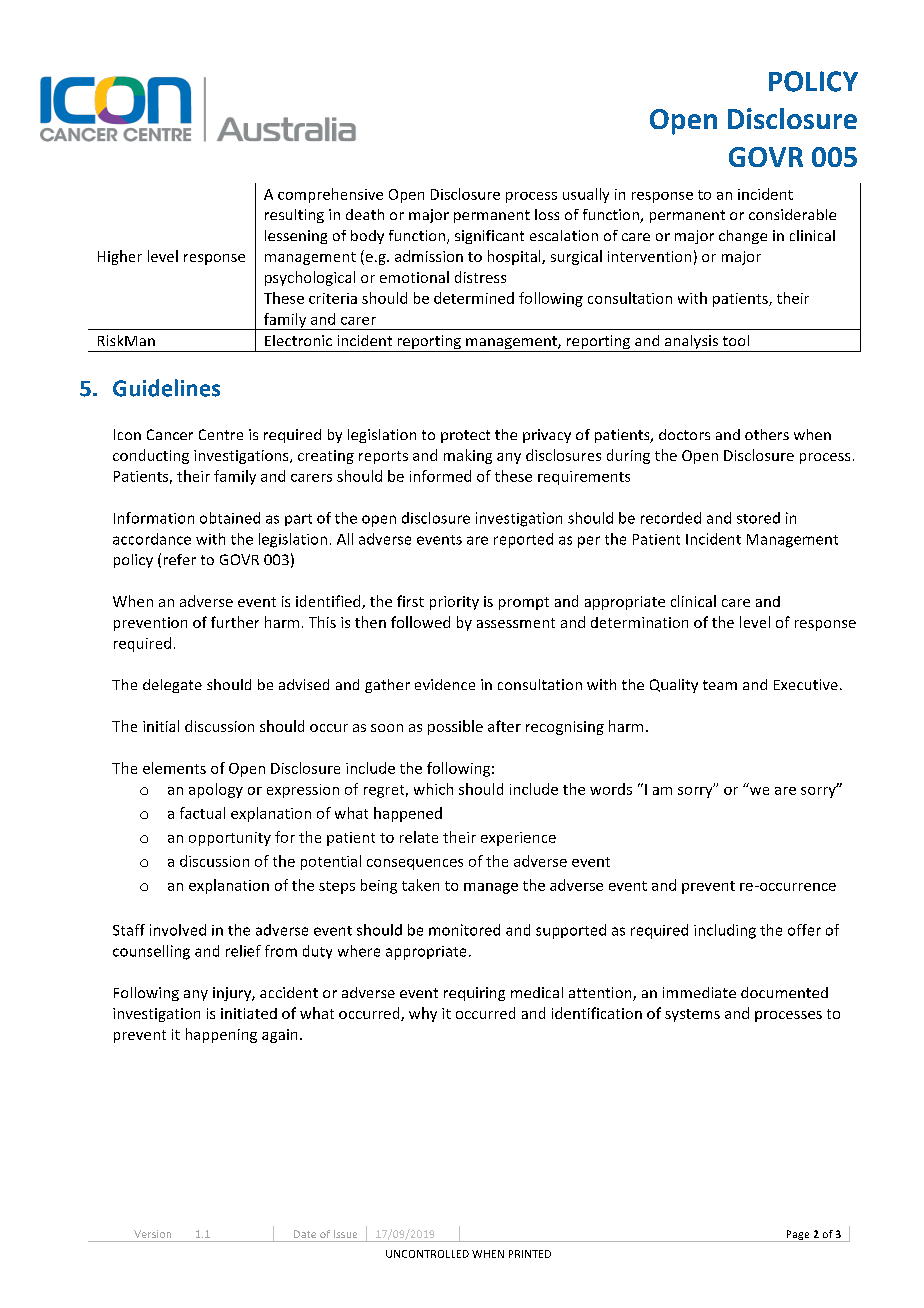 This image has height=1308, width=924. Describe the element at coordinates (152, 1234) in the image. I see `Version` at that location.
